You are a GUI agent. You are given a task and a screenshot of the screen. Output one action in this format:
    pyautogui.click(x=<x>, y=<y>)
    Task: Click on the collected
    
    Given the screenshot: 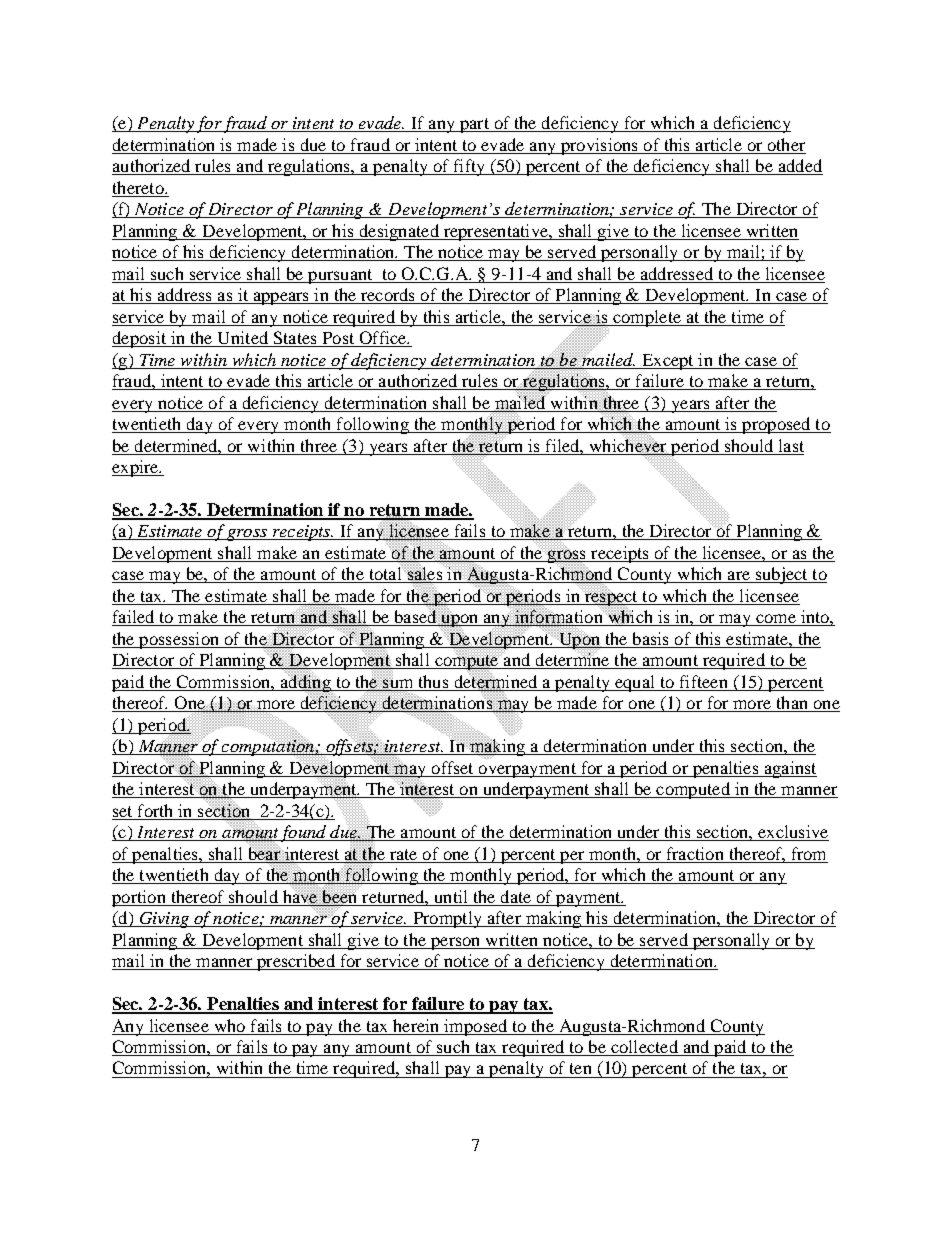 What is the action you would take?
    pyautogui.click(x=644, y=1048)
